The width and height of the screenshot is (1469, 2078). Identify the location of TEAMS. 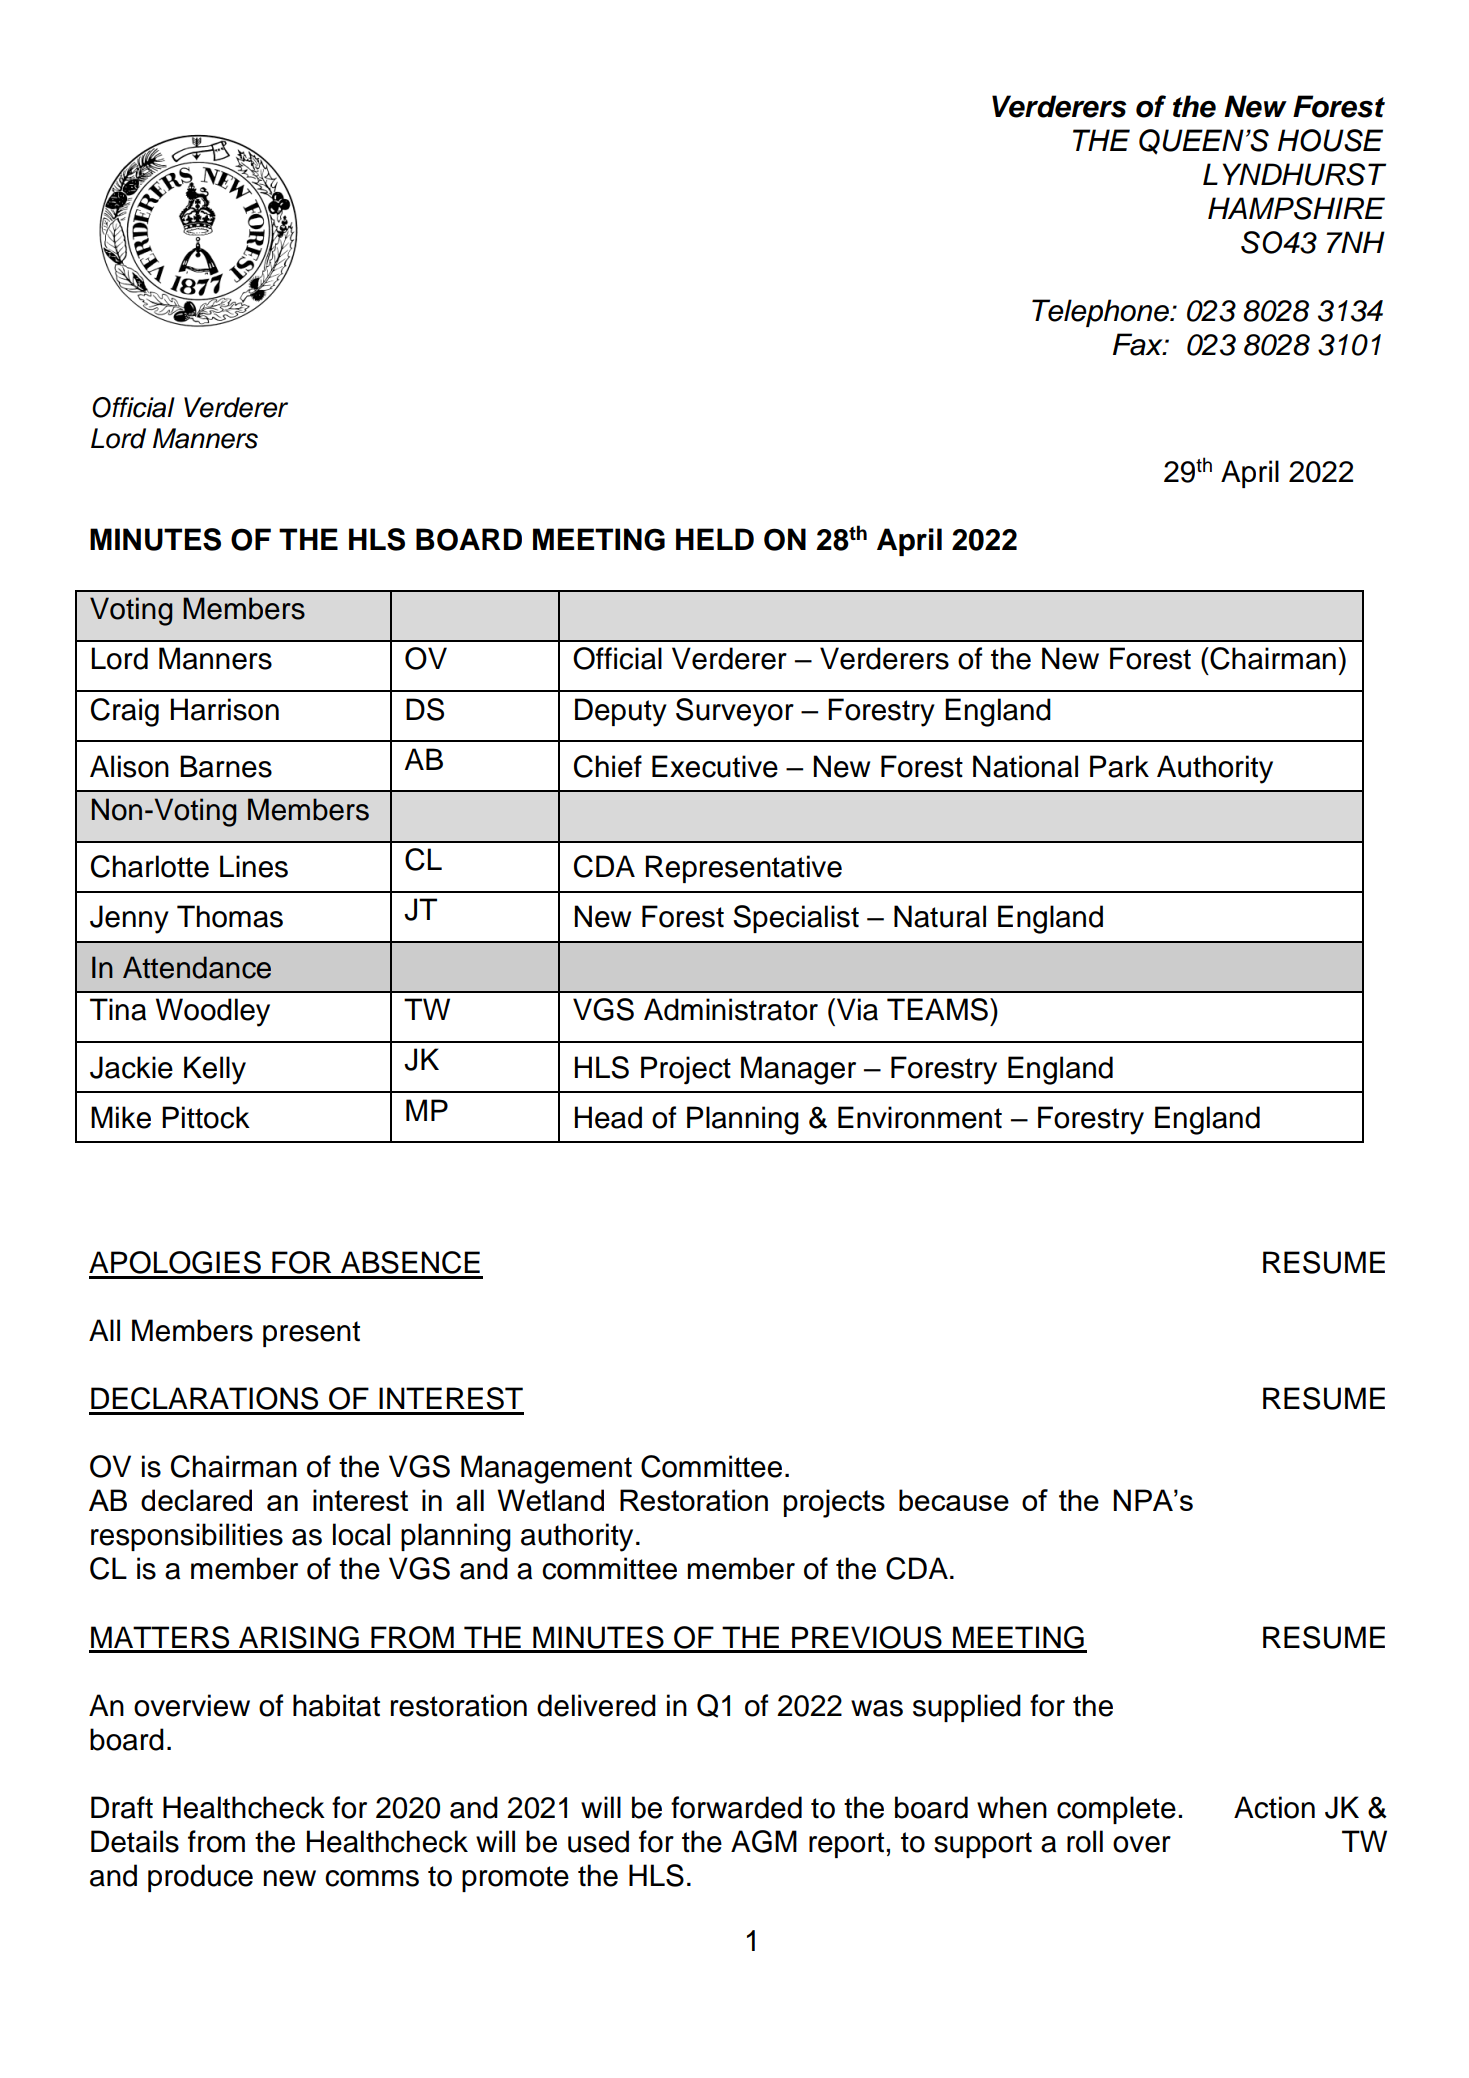
(937, 1009).
